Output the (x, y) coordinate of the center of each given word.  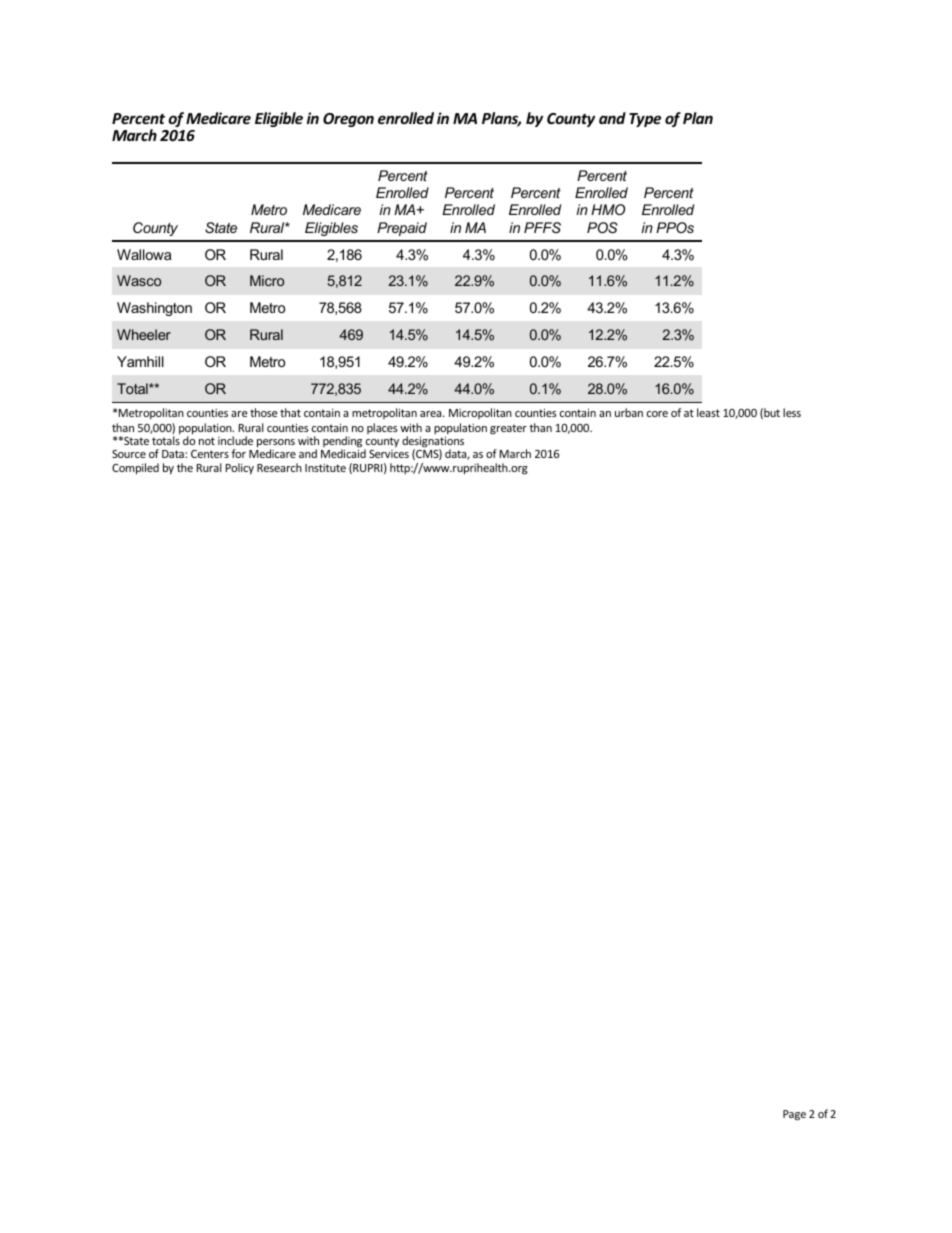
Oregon (348, 120)
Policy (240, 469)
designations (433, 442)
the (185, 467)
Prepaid (402, 229)
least (708, 412)
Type (645, 120)
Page (794, 1115)
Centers (210, 454)
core (657, 414)
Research (279, 467)
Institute (325, 468)
